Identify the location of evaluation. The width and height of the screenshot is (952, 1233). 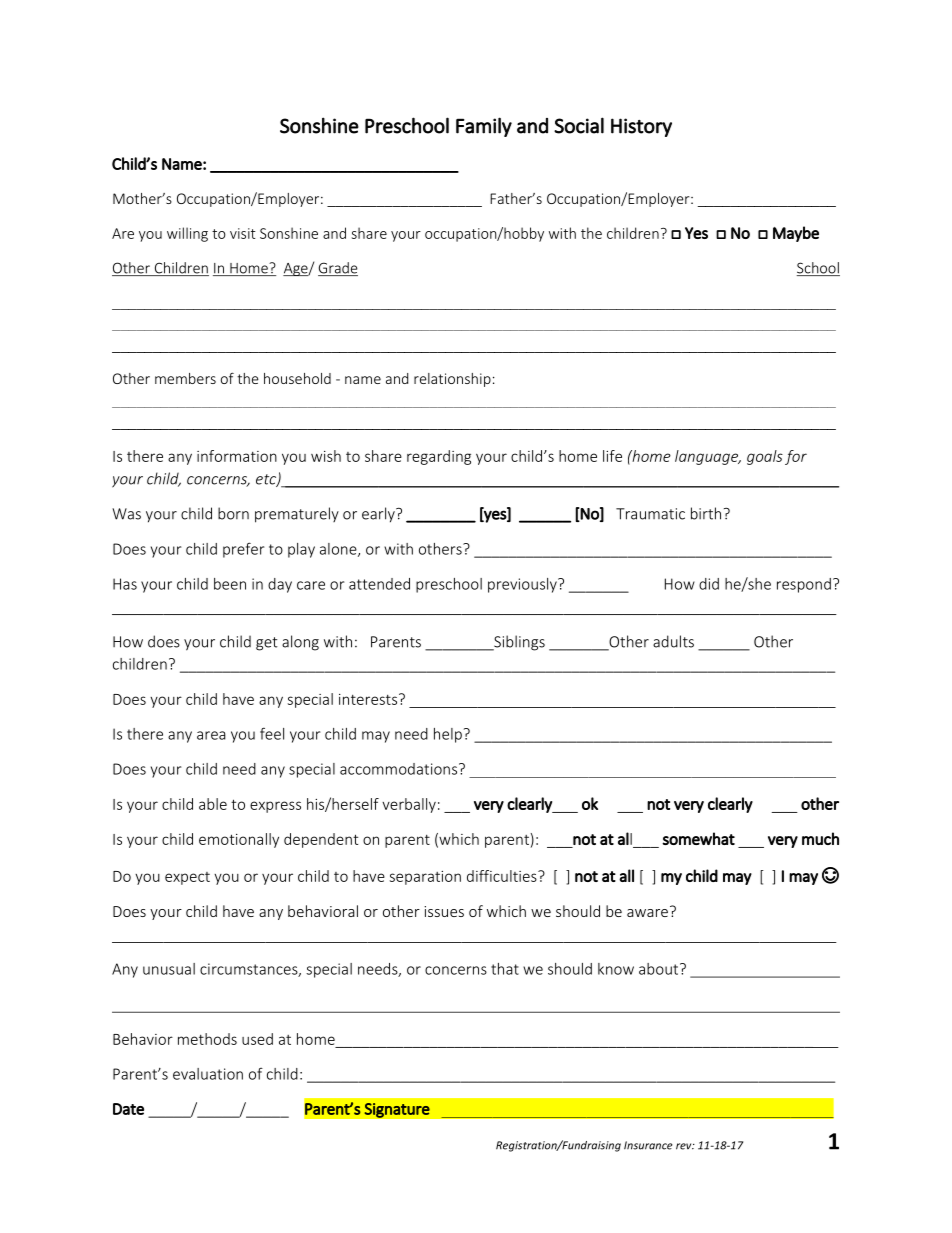
(208, 1074).
